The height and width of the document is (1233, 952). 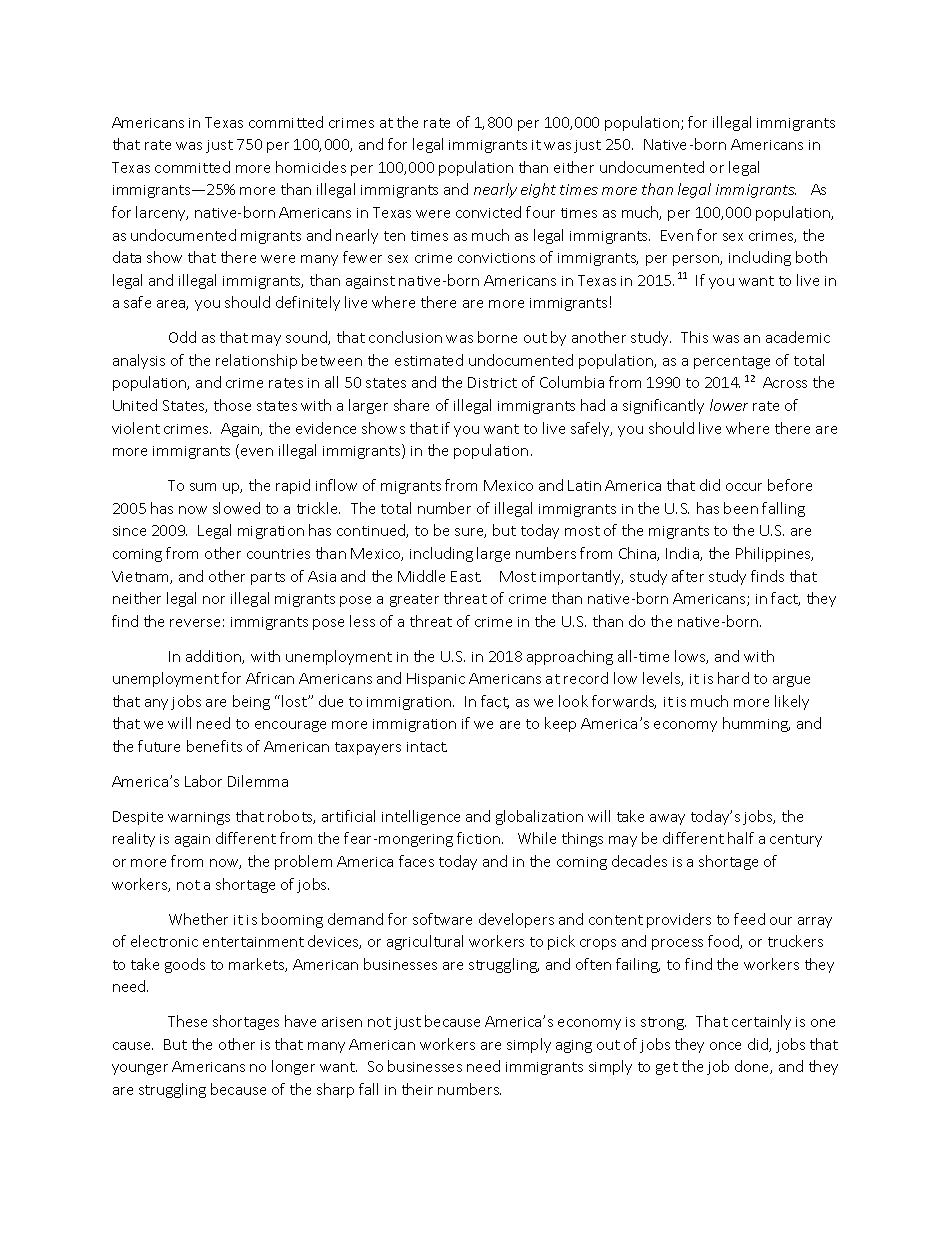 What do you see at coordinates (811, 257) in the document?
I see `both` at bounding box center [811, 257].
